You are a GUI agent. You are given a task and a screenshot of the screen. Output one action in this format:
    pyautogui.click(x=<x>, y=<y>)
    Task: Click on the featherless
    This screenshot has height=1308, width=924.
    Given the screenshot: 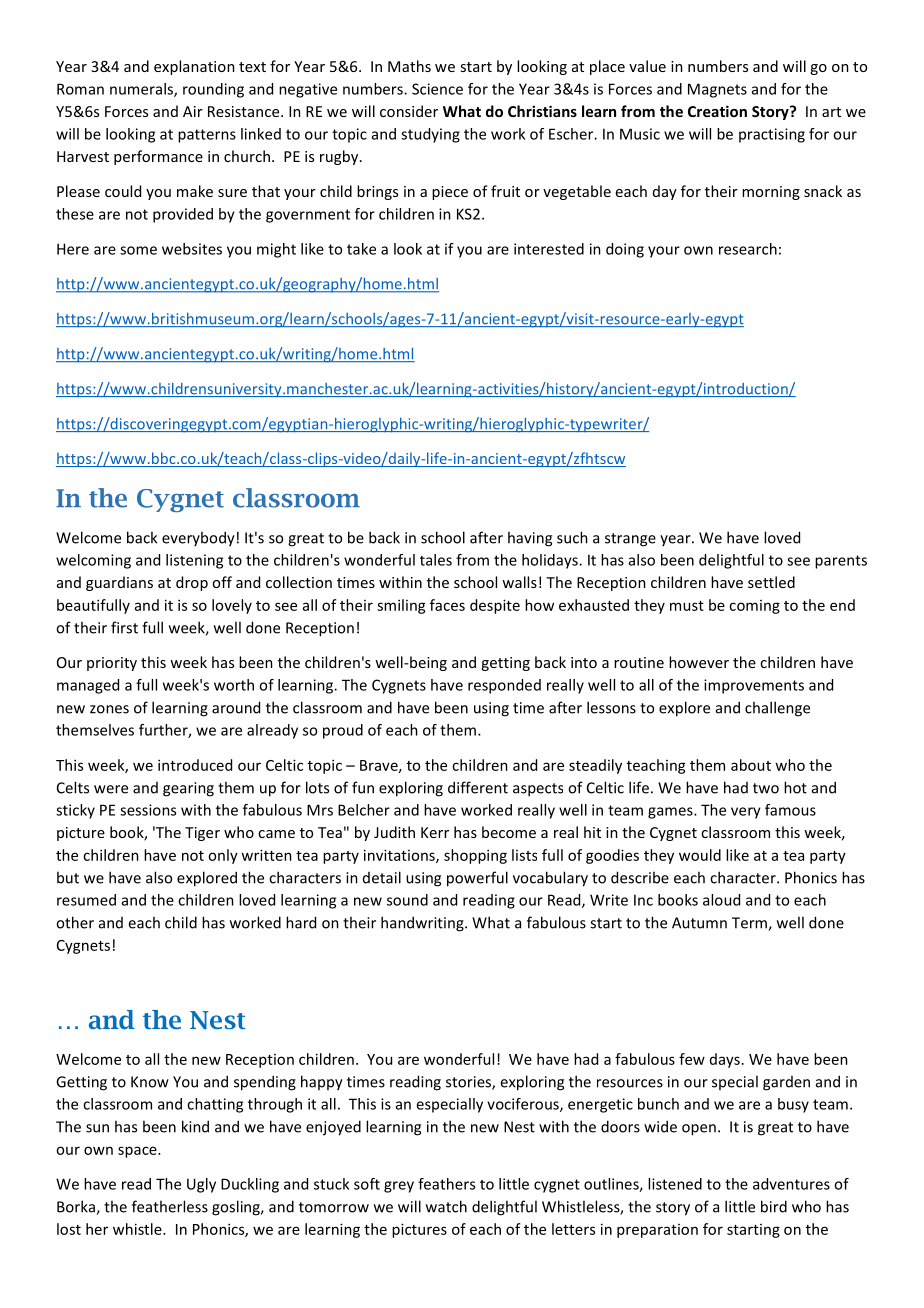 What is the action you would take?
    pyautogui.click(x=170, y=1206)
